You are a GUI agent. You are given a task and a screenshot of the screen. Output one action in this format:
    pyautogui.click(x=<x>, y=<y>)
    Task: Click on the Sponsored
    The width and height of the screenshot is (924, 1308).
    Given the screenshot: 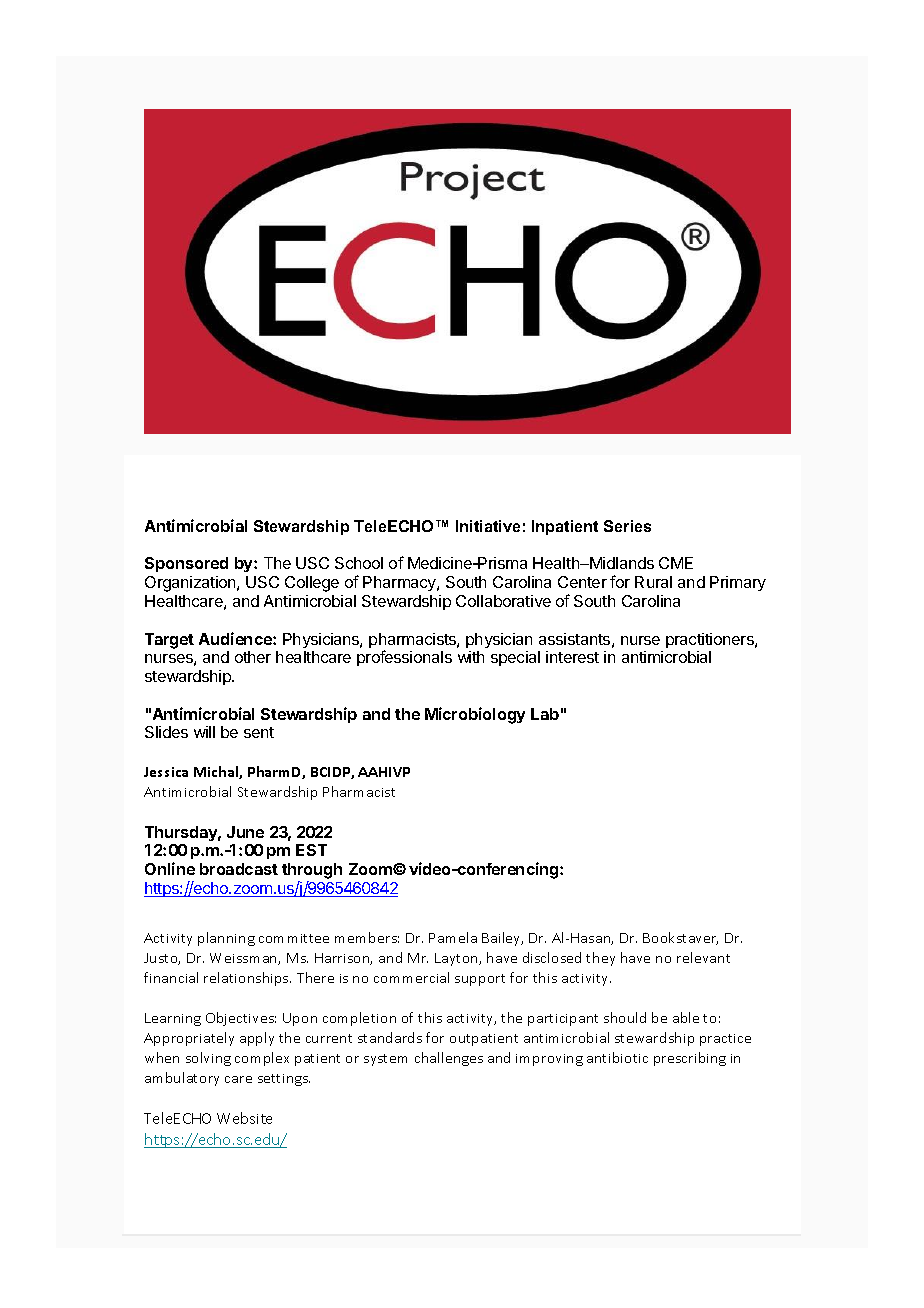 What is the action you would take?
    pyautogui.click(x=186, y=564)
